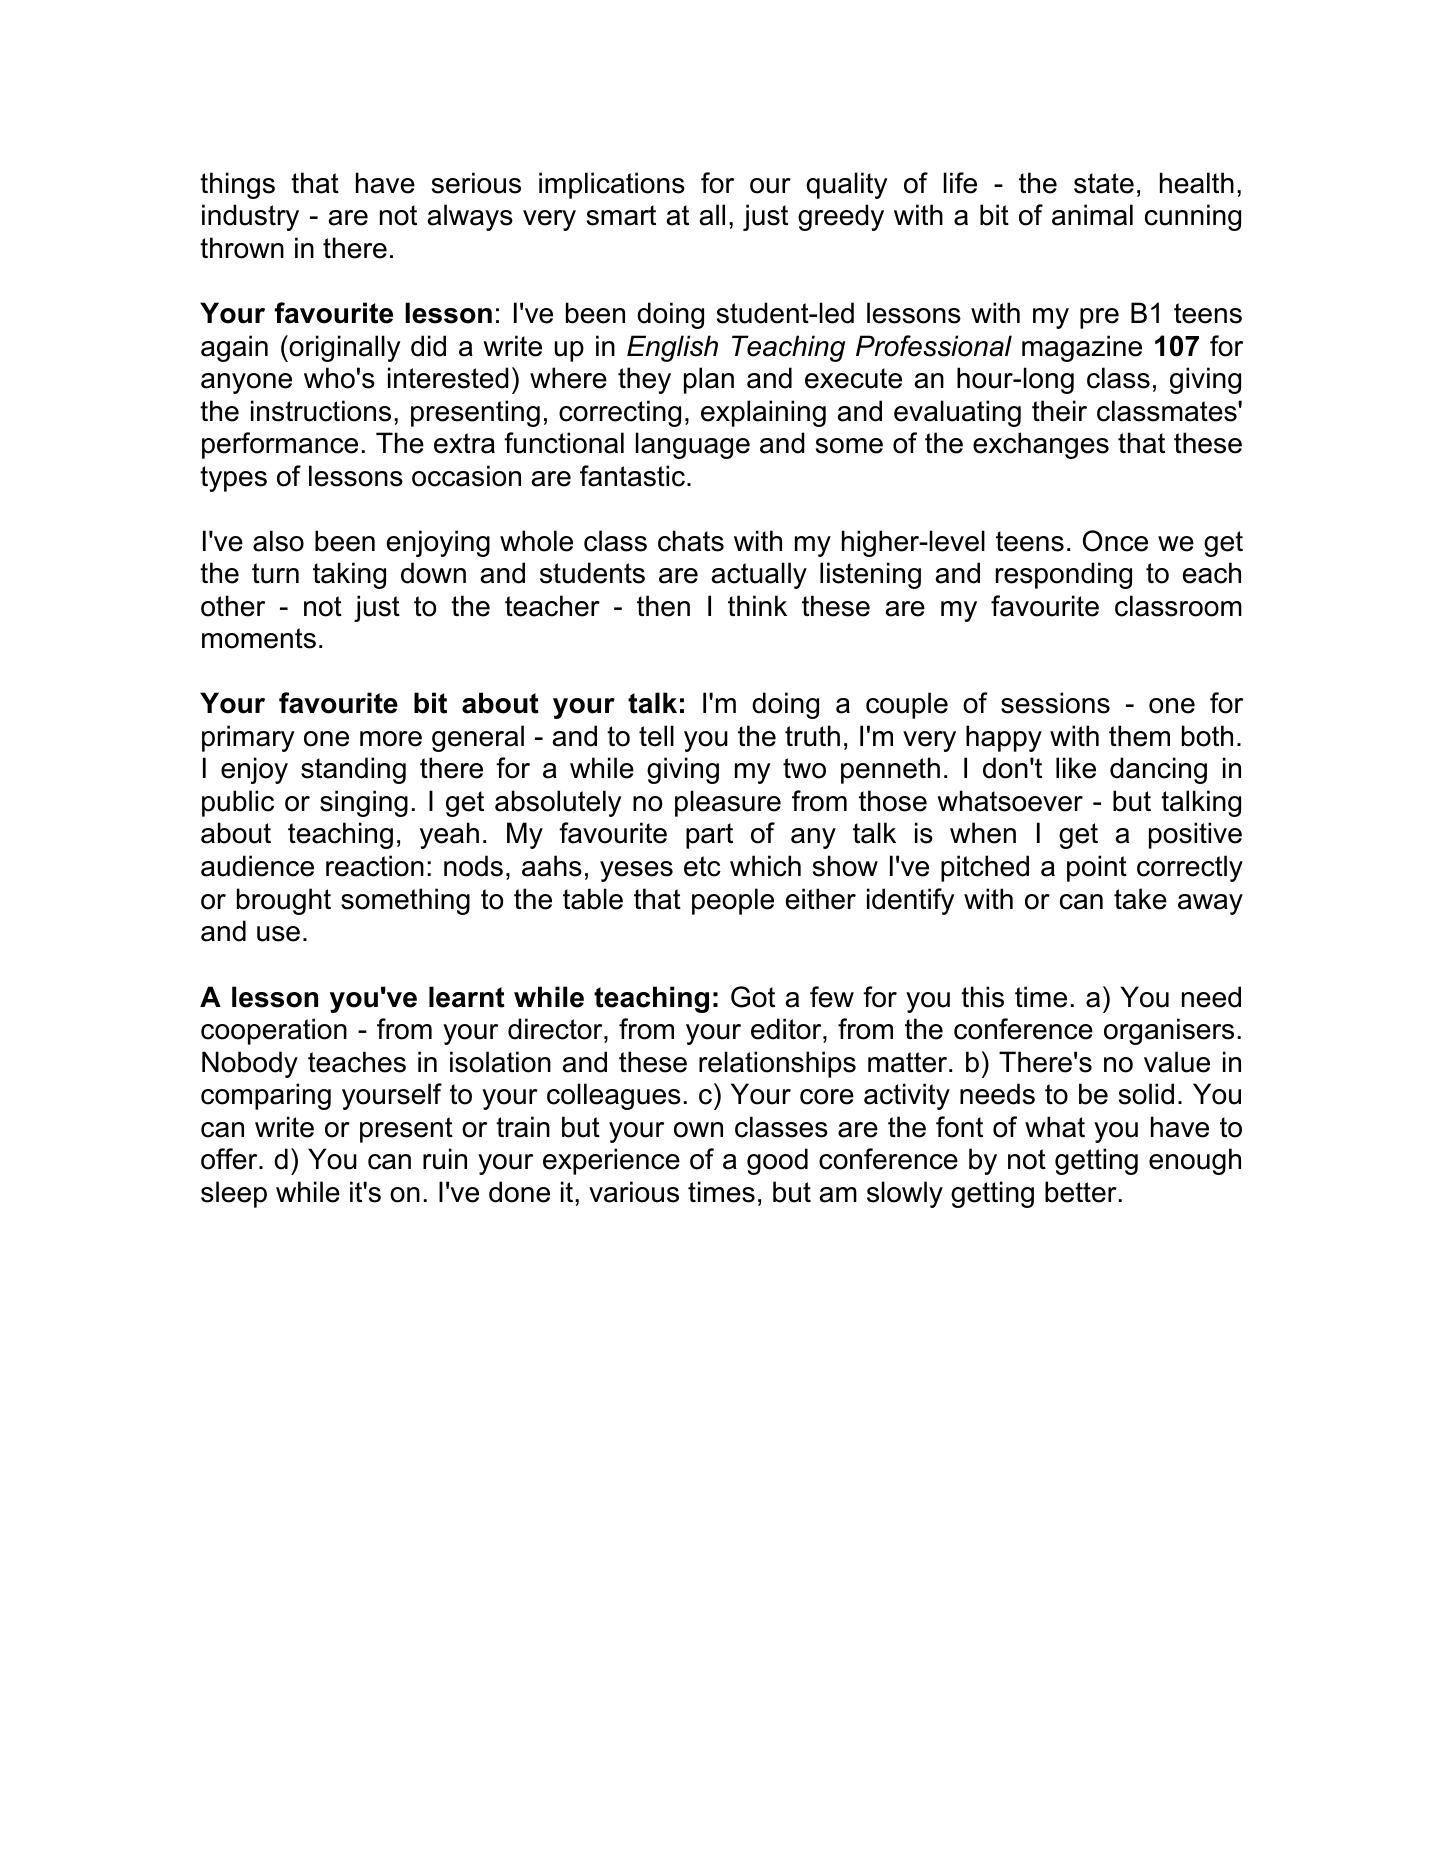 The width and height of the screenshot is (1444, 1868). What do you see at coordinates (278, 934) in the screenshot?
I see `use` at bounding box center [278, 934].
